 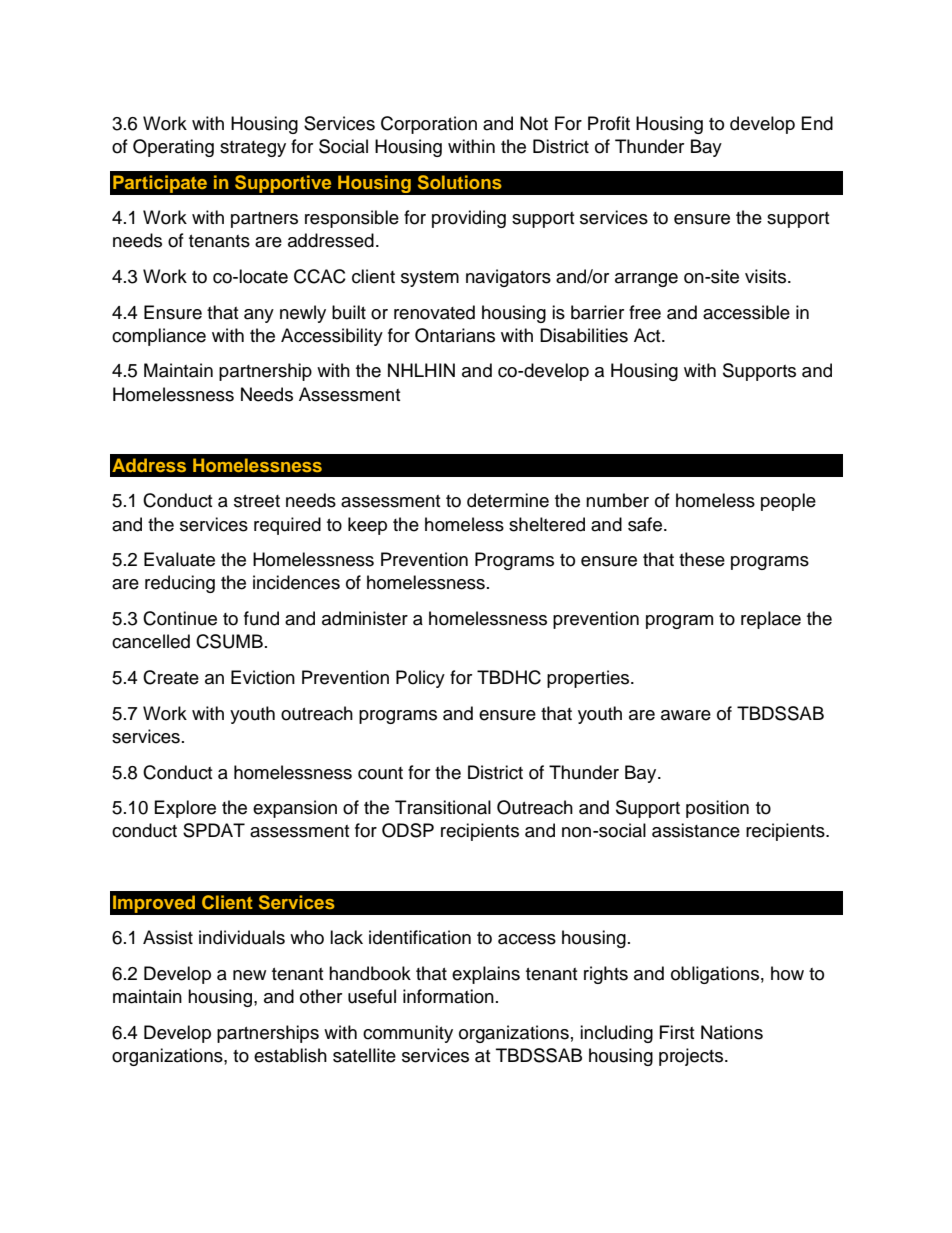 I want to click on strategy, so click(x=253, y=149).
